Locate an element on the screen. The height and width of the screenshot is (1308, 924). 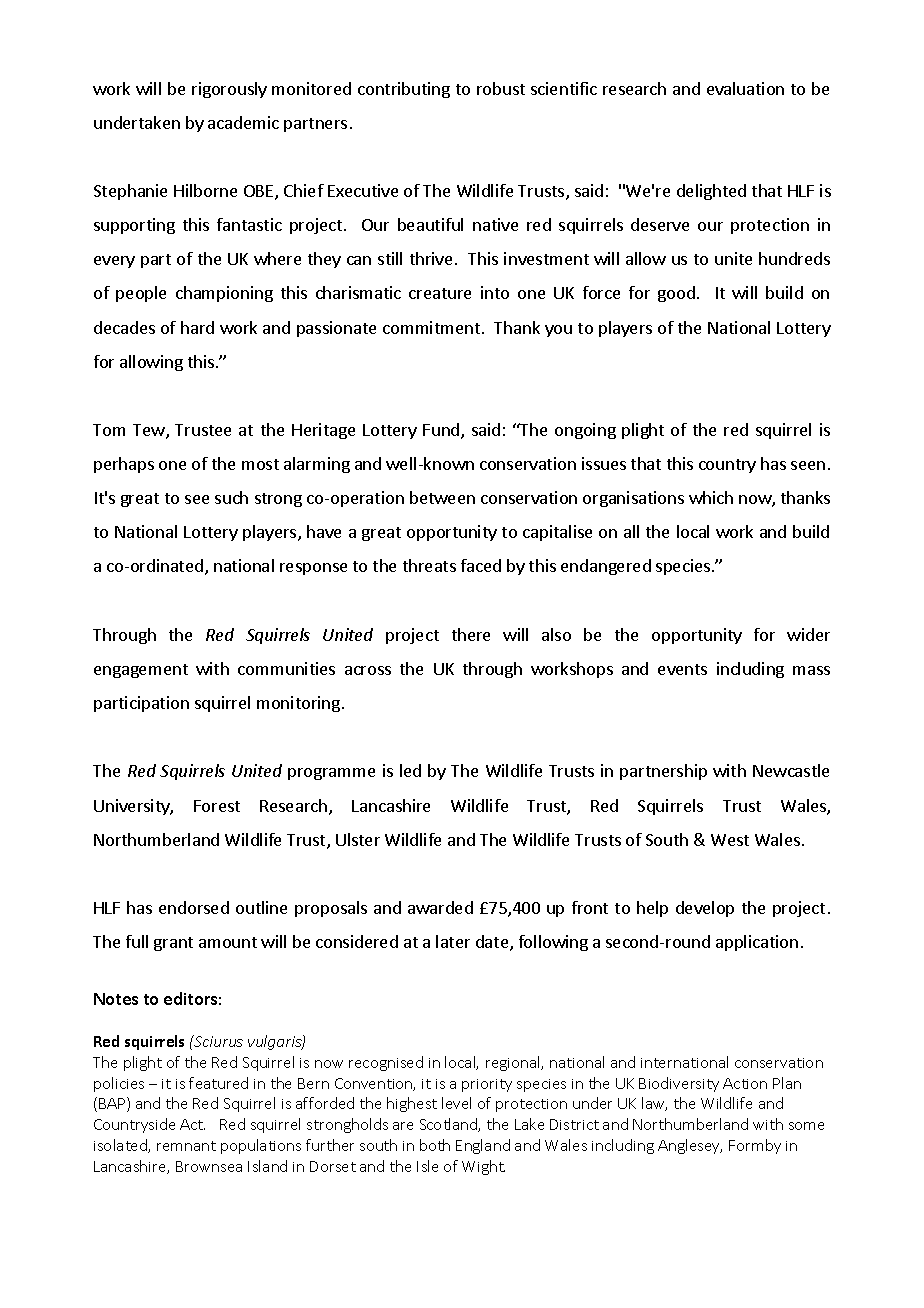
robust is located at coordinates (501, 88).
